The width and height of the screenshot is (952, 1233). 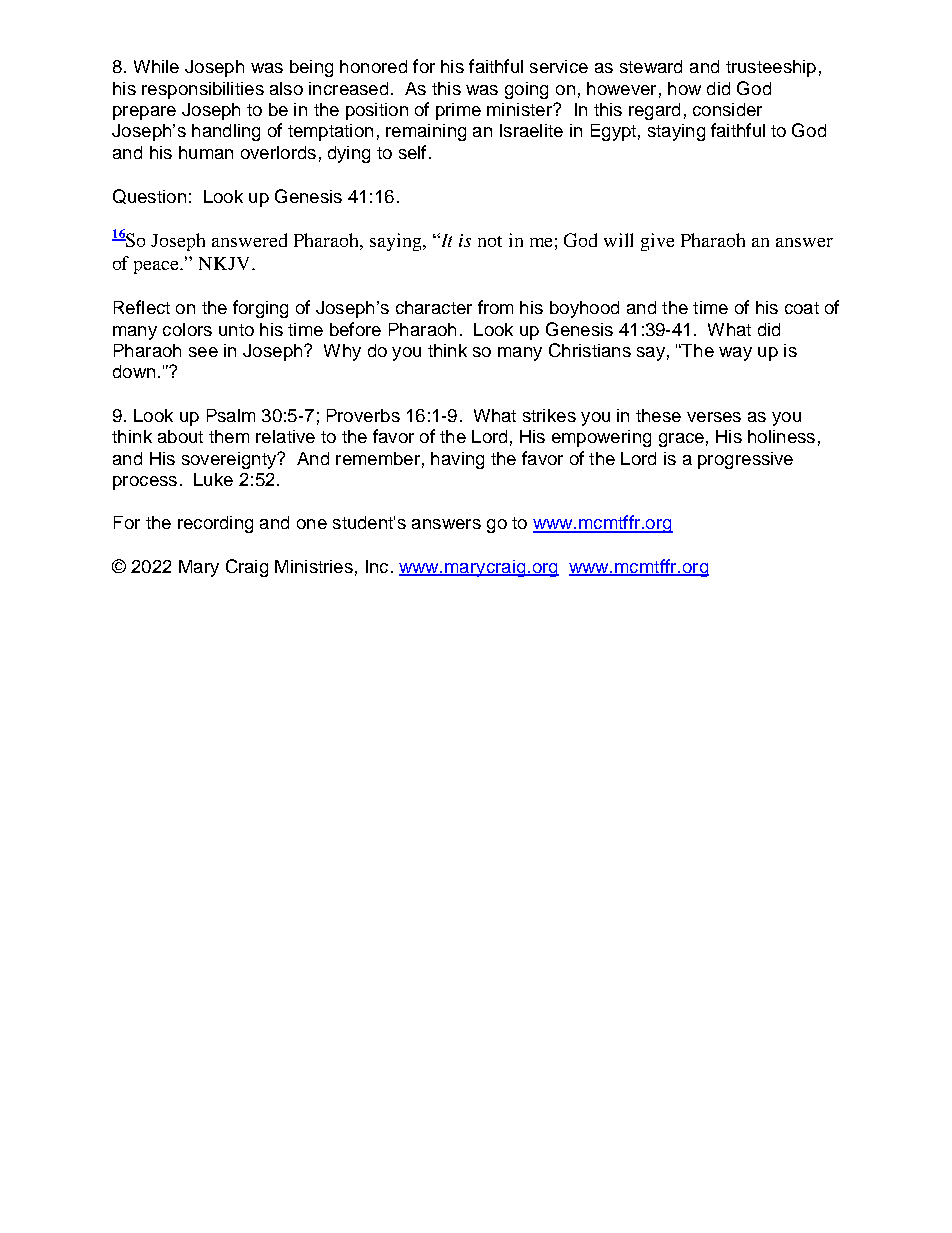 I want to click on trusteeship, so click(x=771, y=68).
